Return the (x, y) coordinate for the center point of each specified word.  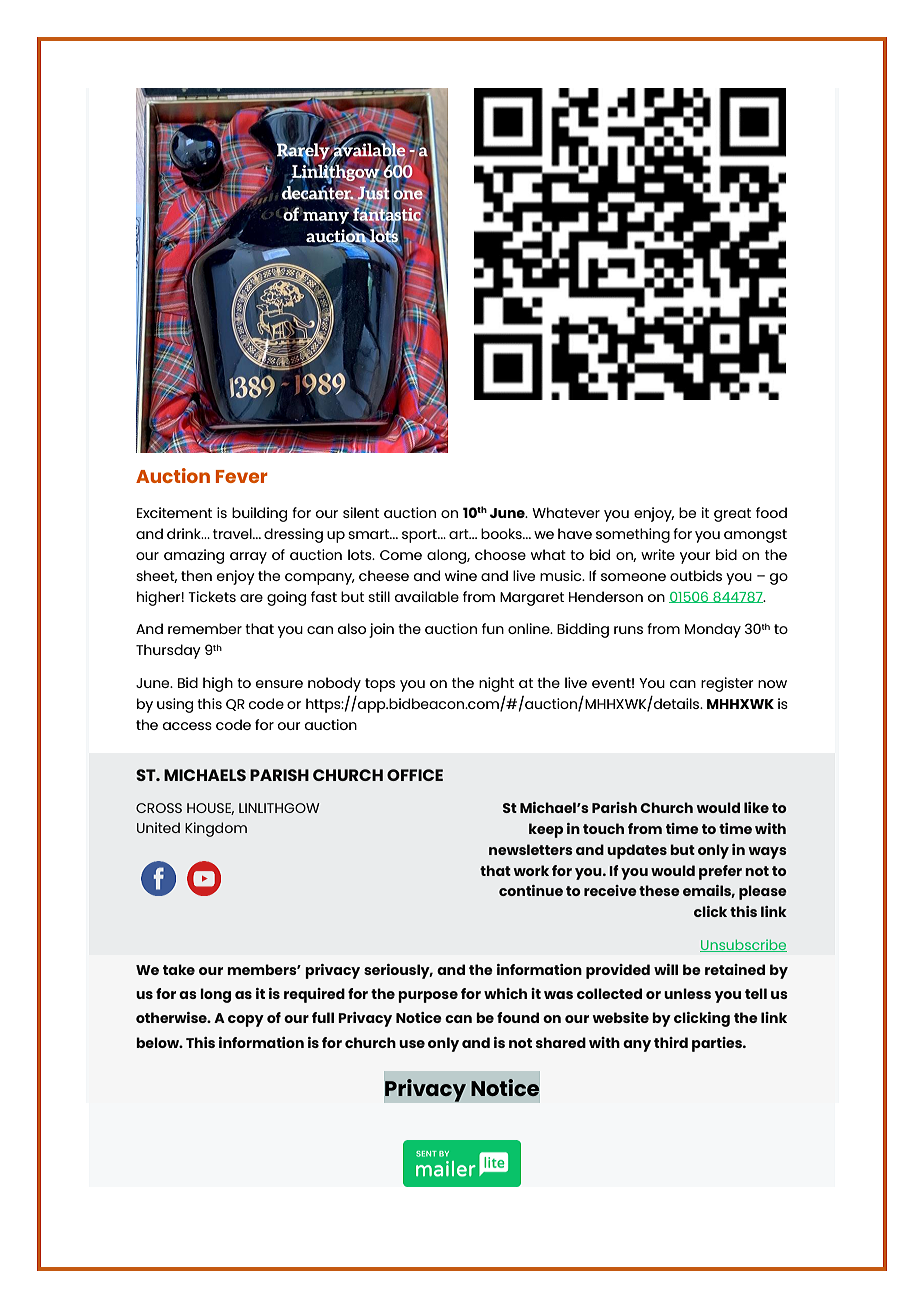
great (732, 515)
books (502, 533)
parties (718, 1044)
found (518, 1017)
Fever (242, 476)
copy (246, 1021)
